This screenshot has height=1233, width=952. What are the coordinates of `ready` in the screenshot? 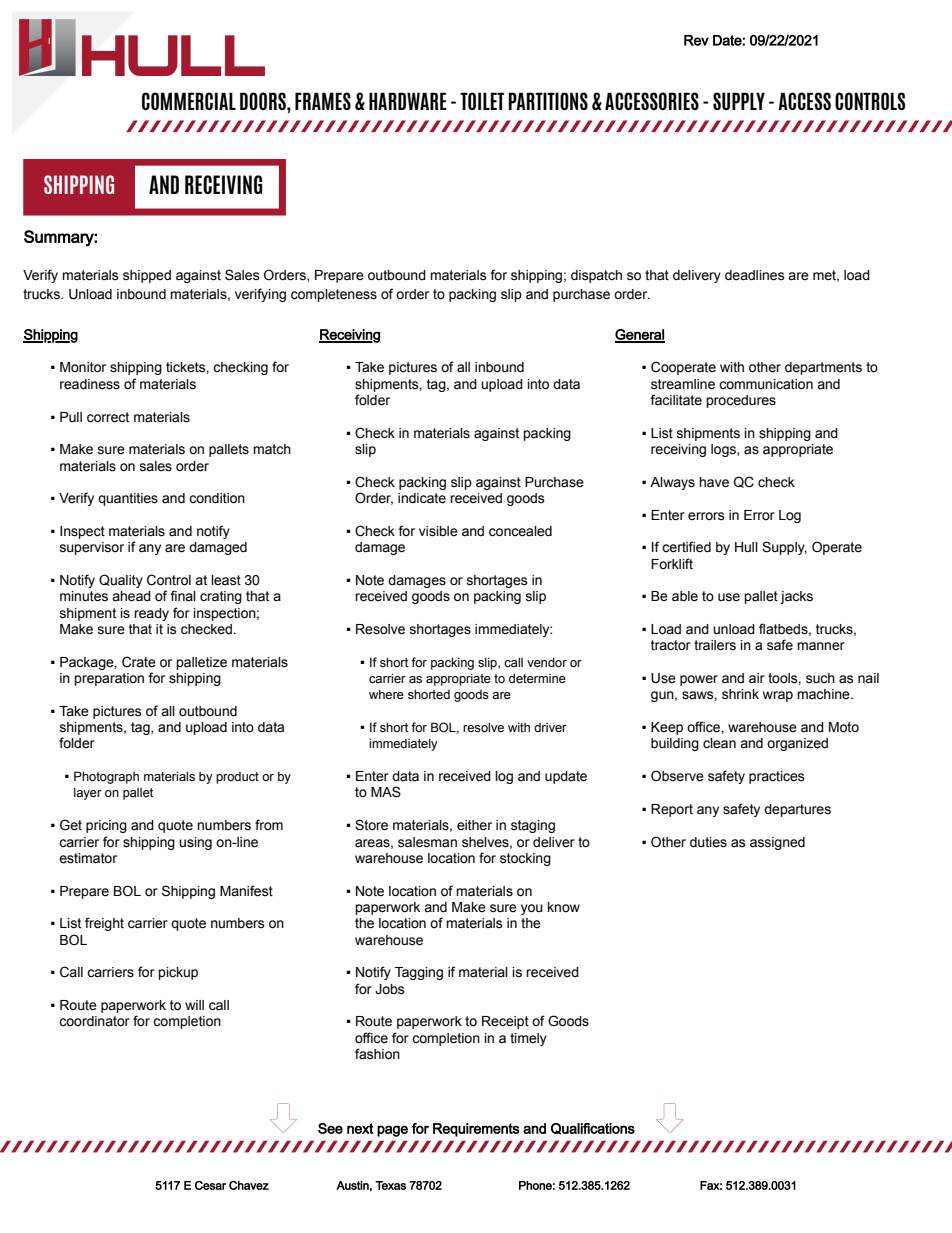 It's located at (151, 614).
